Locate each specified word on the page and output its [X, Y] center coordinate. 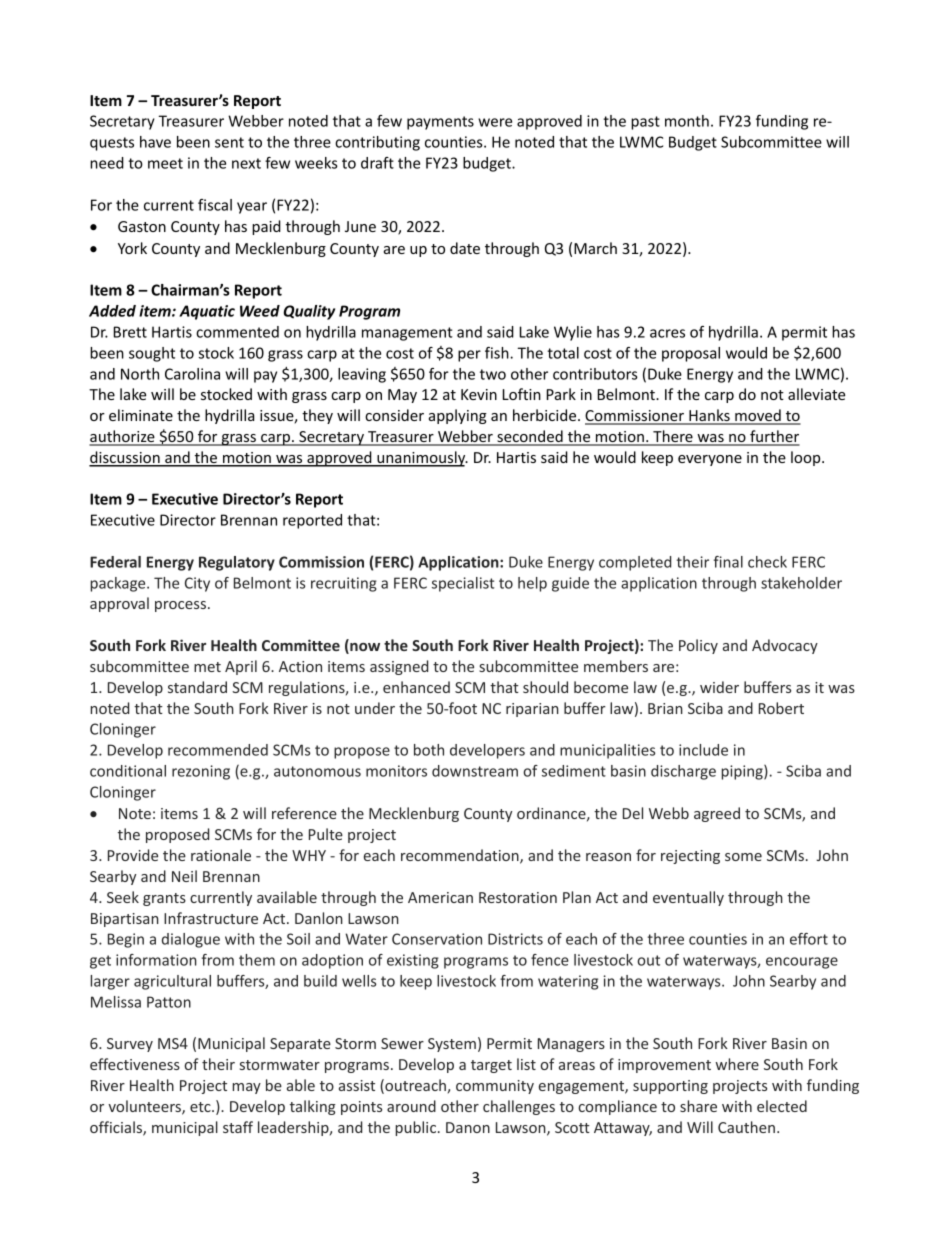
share [698, 1106]
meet [165, 163]
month [687, 121]
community [495, 1087]
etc [201, 1107]
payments [440, 123]
